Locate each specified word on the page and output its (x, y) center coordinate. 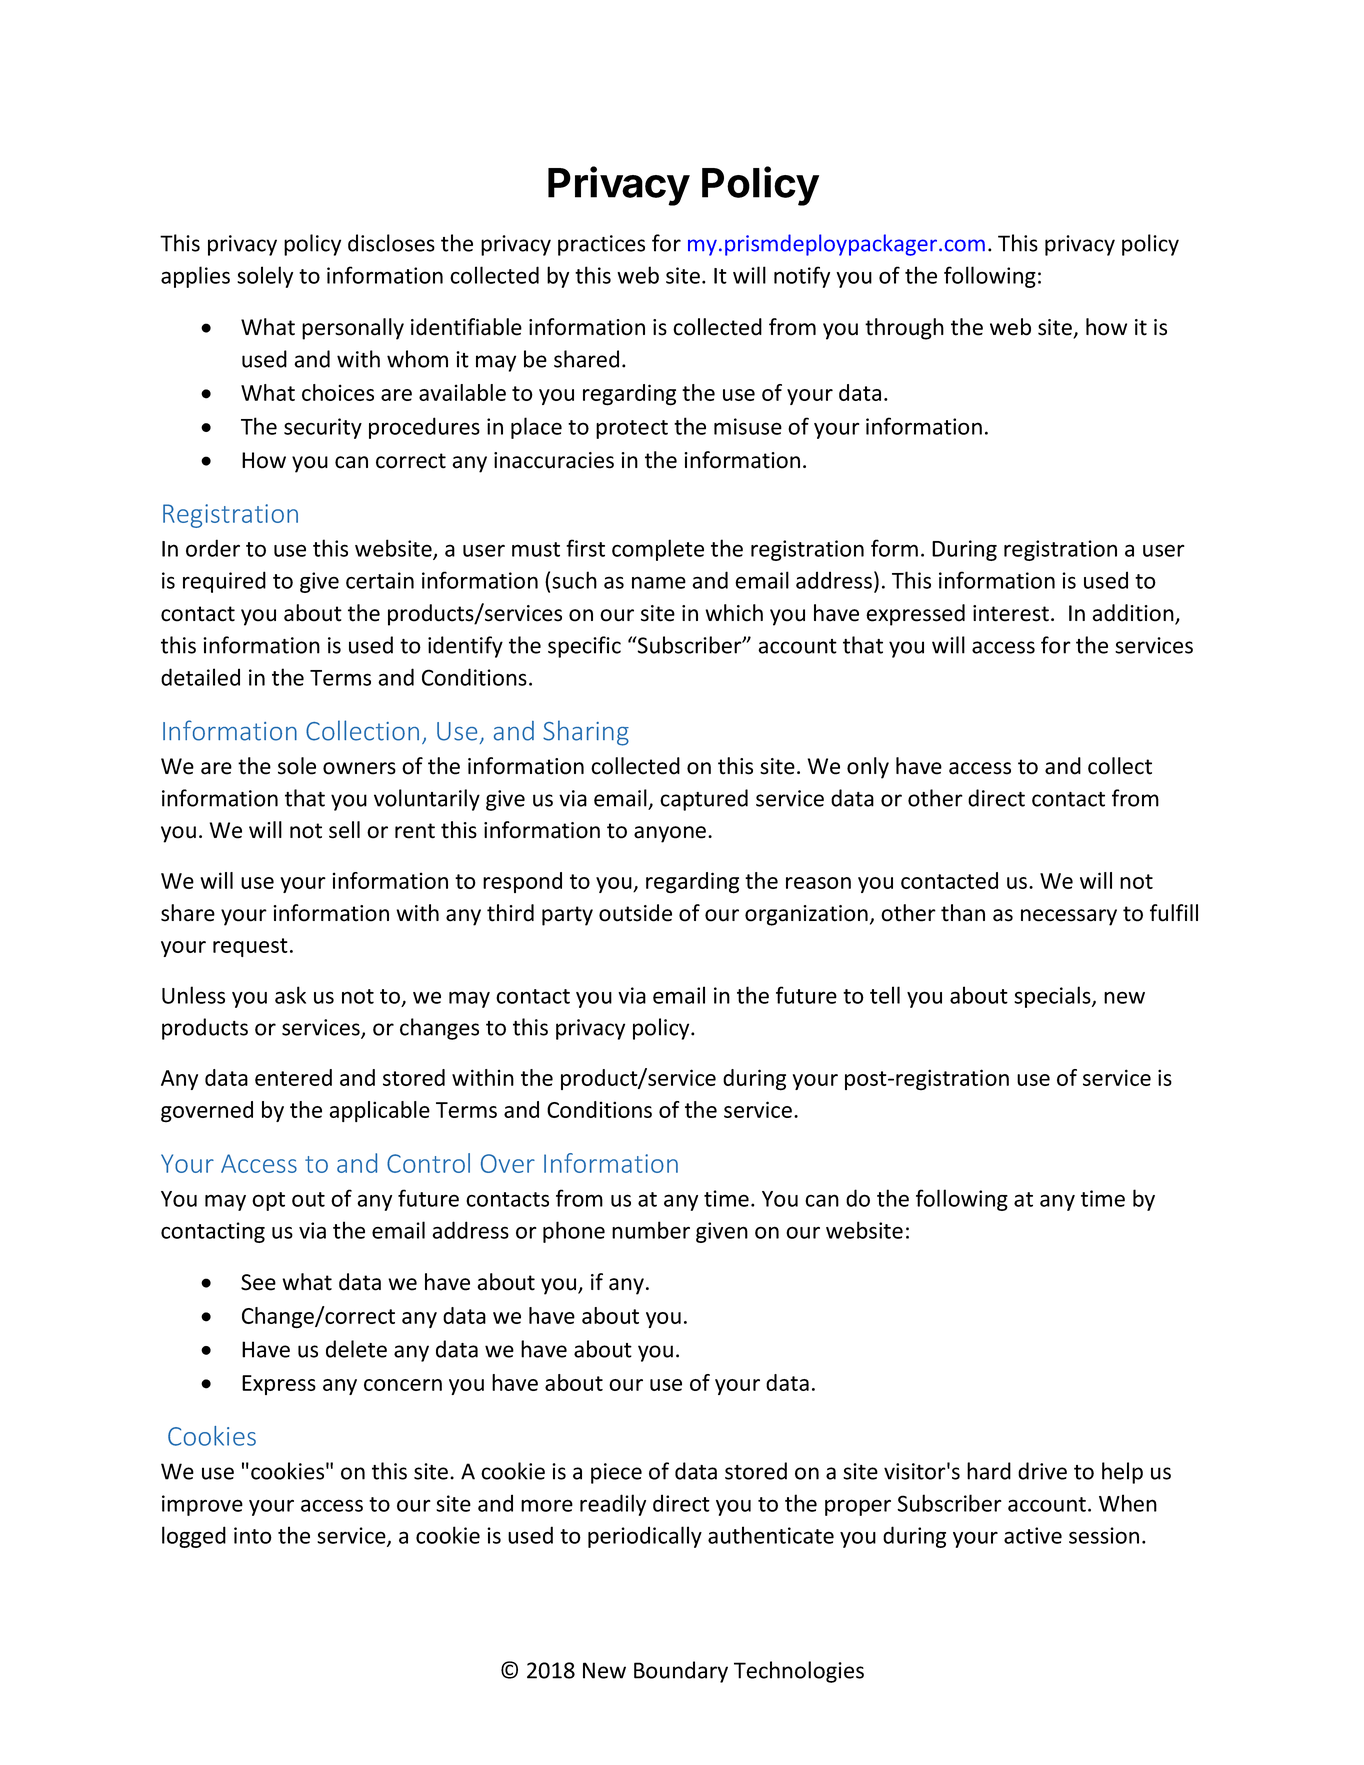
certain (380, 580)
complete (658, 550)
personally (353, 329)
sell (344, 830)
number (651, 1230)
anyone (670, 834)
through (904, 329)
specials (1053, 997)
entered (293, 1077)
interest (1011, 613)
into (253, 1535)
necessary (1069, 917)
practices (601, 245)
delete (356, 1349)
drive (1042, 1471)
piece (616, 1473)
